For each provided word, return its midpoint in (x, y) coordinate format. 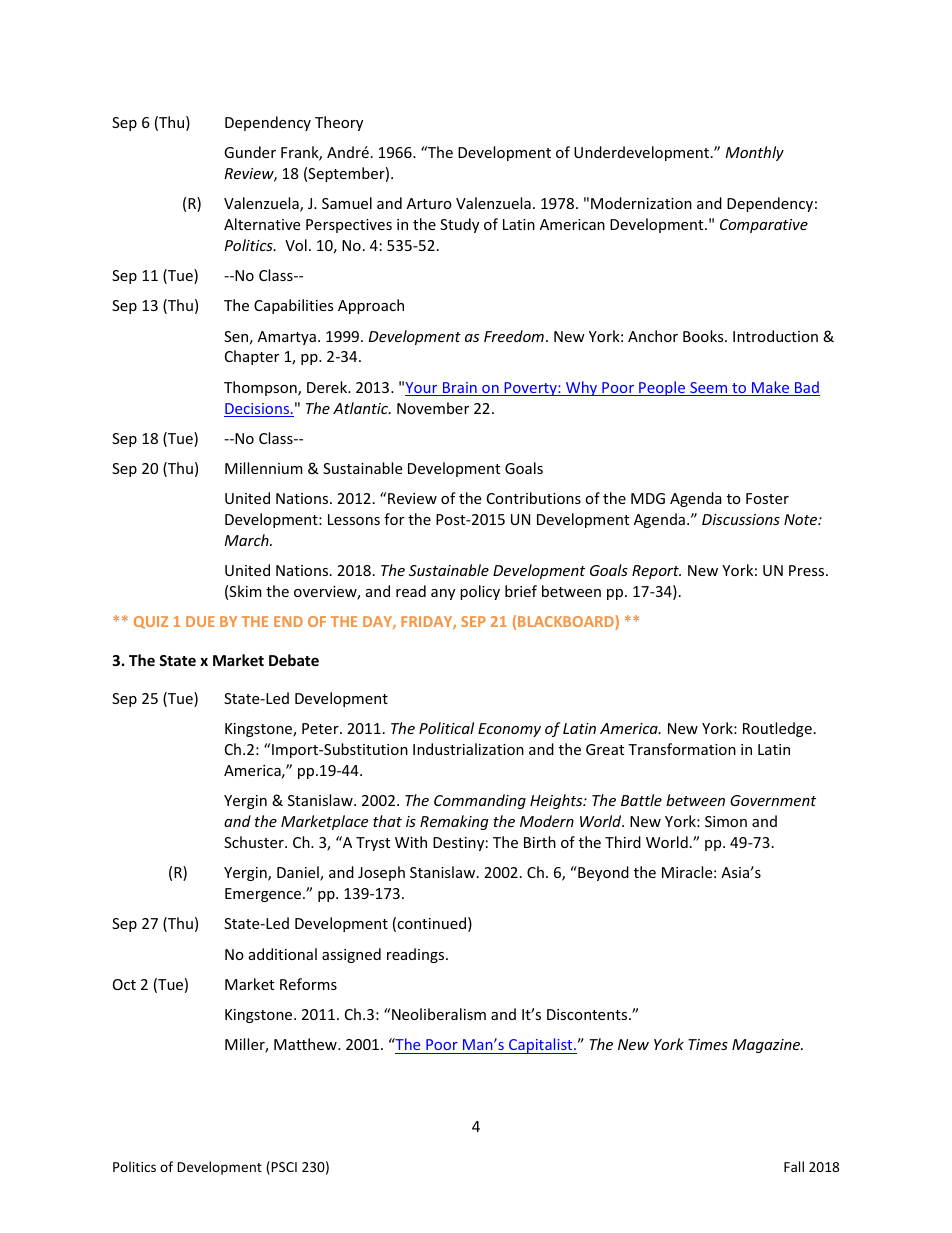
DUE (200, 621)
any (443, 594)
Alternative (262, 224)
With (411, 842)
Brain (459, 389)
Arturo (429, 203)
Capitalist (541, 1046)
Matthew (306, 1044)
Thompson (261, 388)
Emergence (264, 895)
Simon (726, 821)
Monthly (754, 153)
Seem (708, 389)
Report (656, 572)
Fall (794, 1166)
